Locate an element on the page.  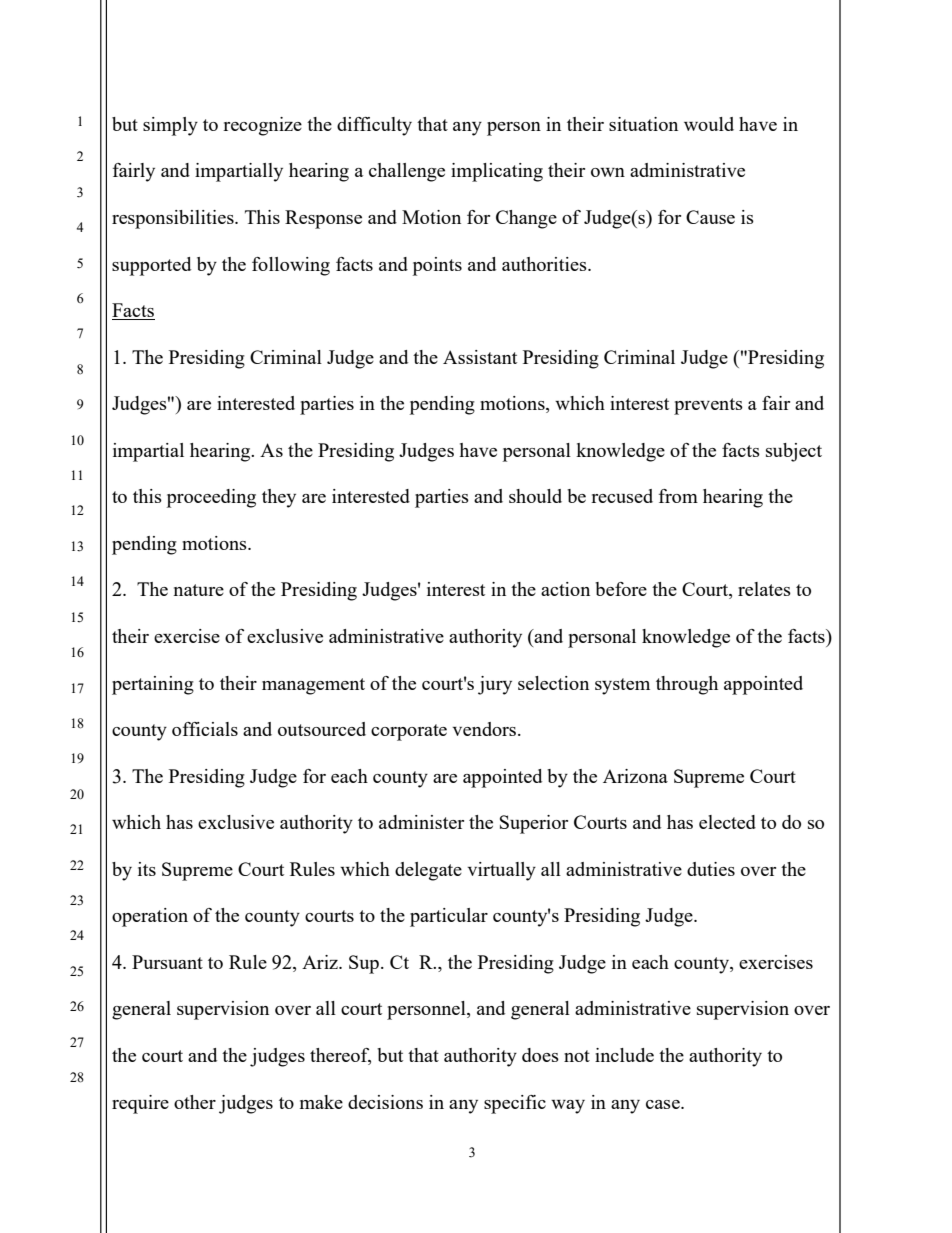
vendors is located at coordinates (485, 729).
